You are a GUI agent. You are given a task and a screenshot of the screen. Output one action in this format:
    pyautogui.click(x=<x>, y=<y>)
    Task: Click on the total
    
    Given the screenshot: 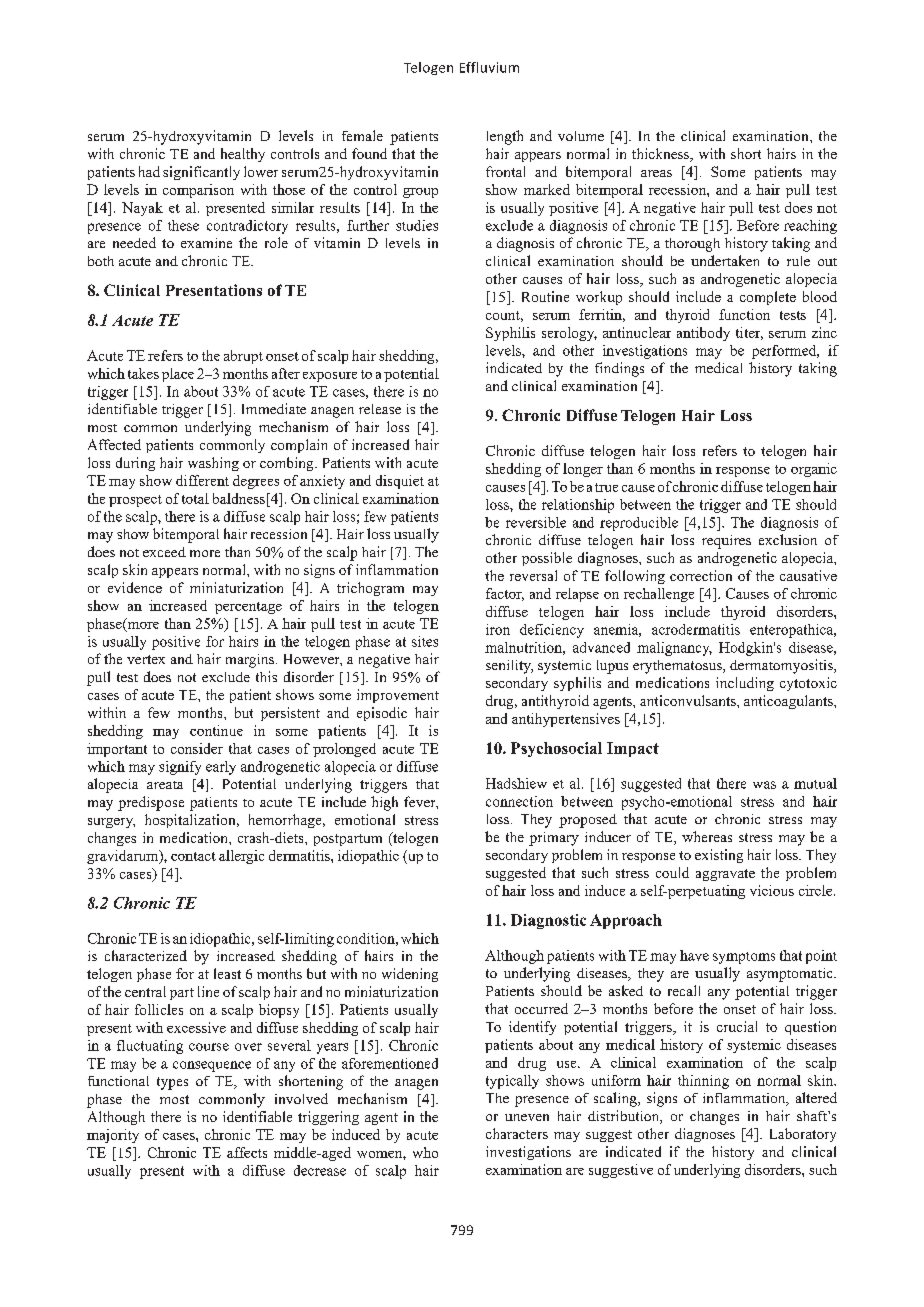 What is the action you would take?
    pyautogui.click(x=195, y=498)
